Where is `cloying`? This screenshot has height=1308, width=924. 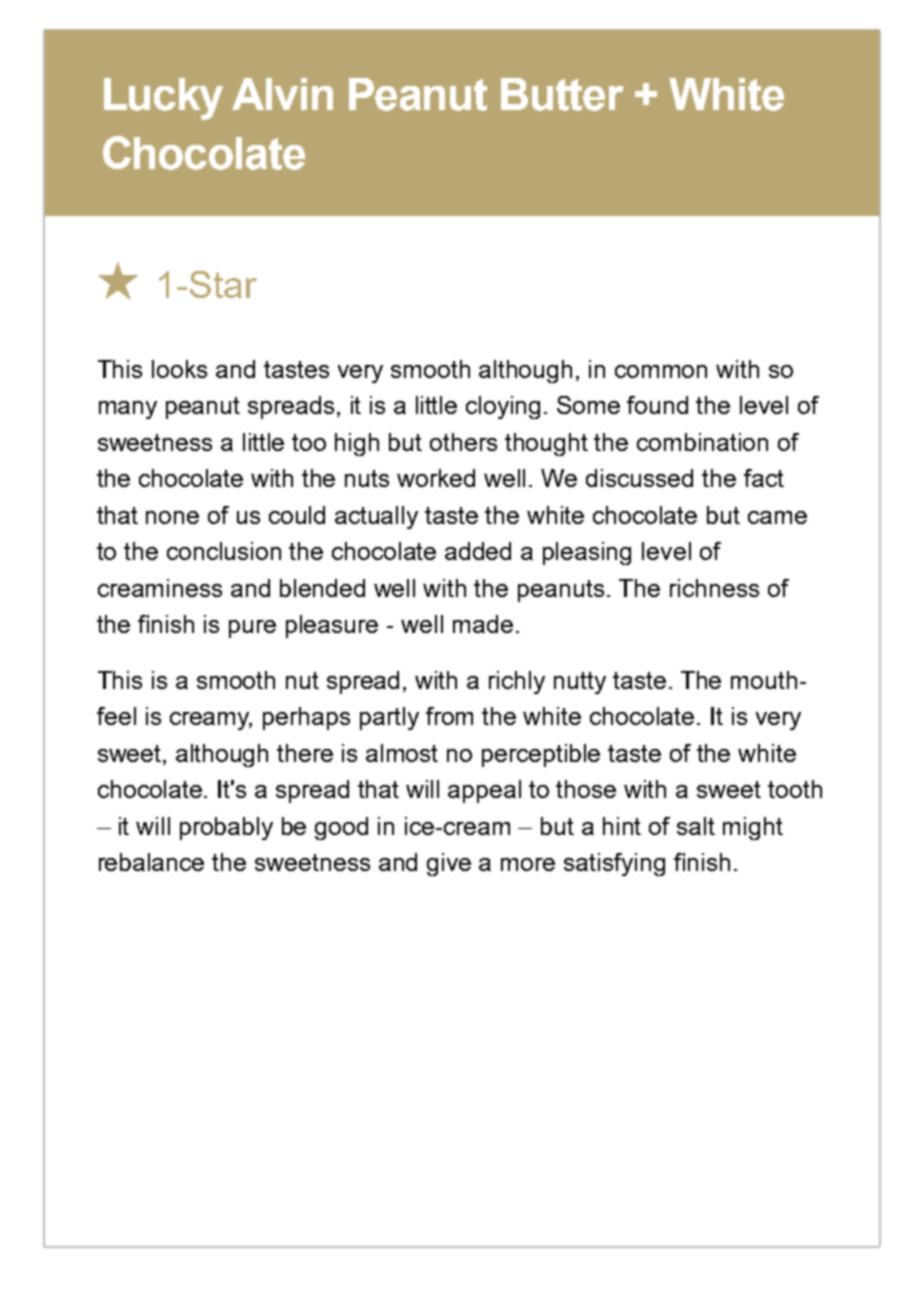
cloying is located at coordinates (503, 407).
